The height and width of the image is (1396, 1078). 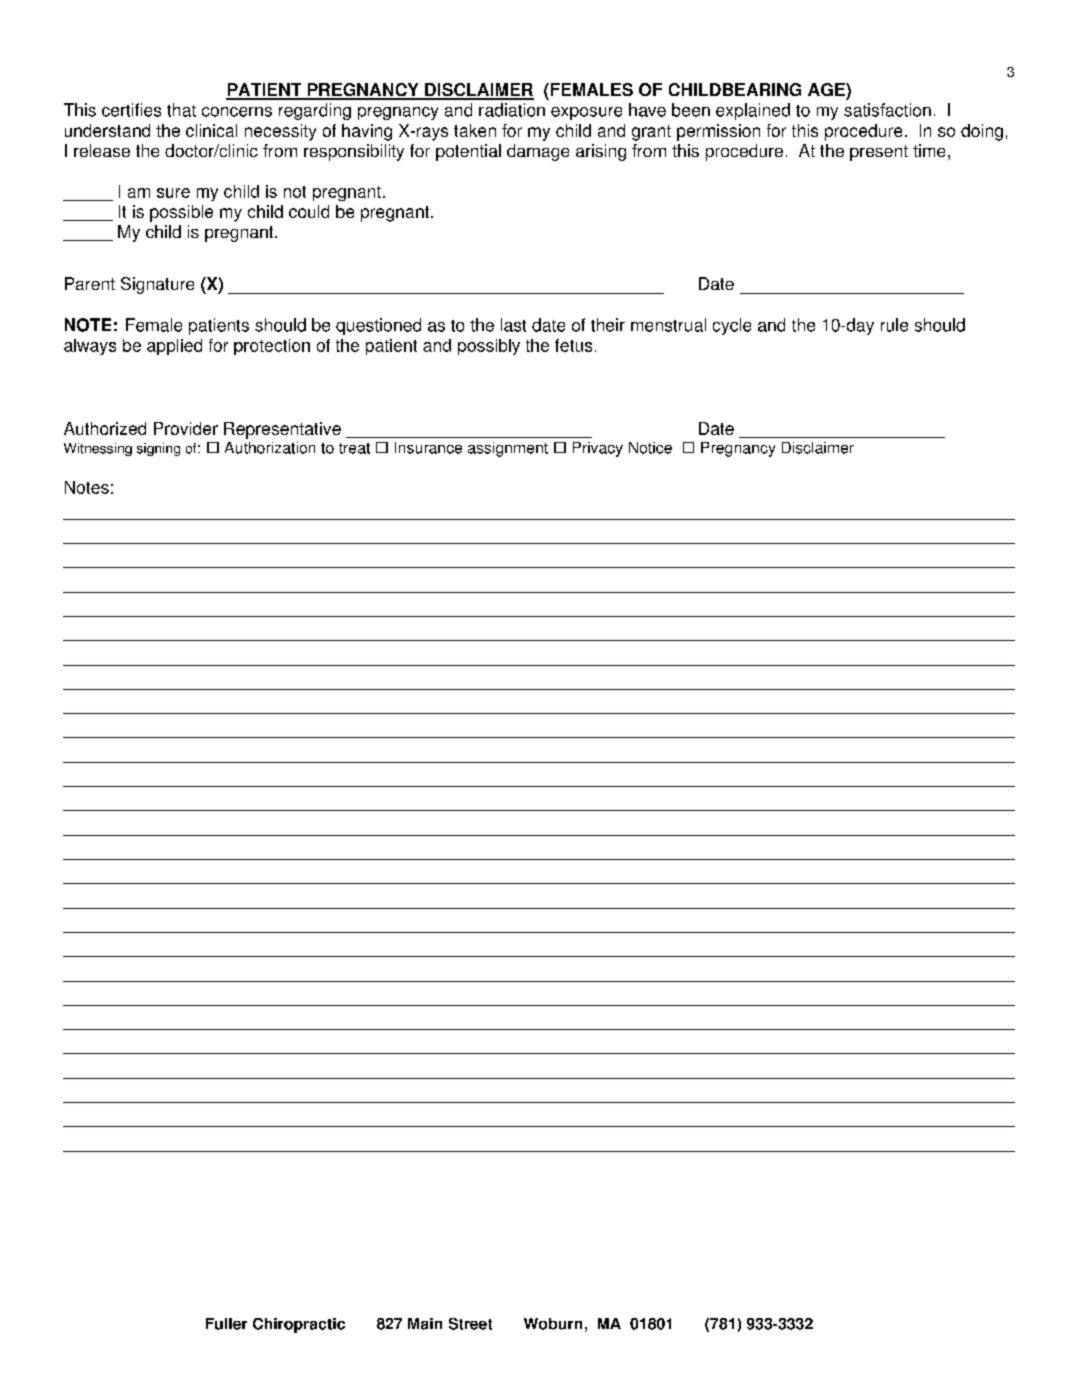 What do you see at coordinates (354, 448) in the image?
I see `treat` at bounding box center [354, 448].
